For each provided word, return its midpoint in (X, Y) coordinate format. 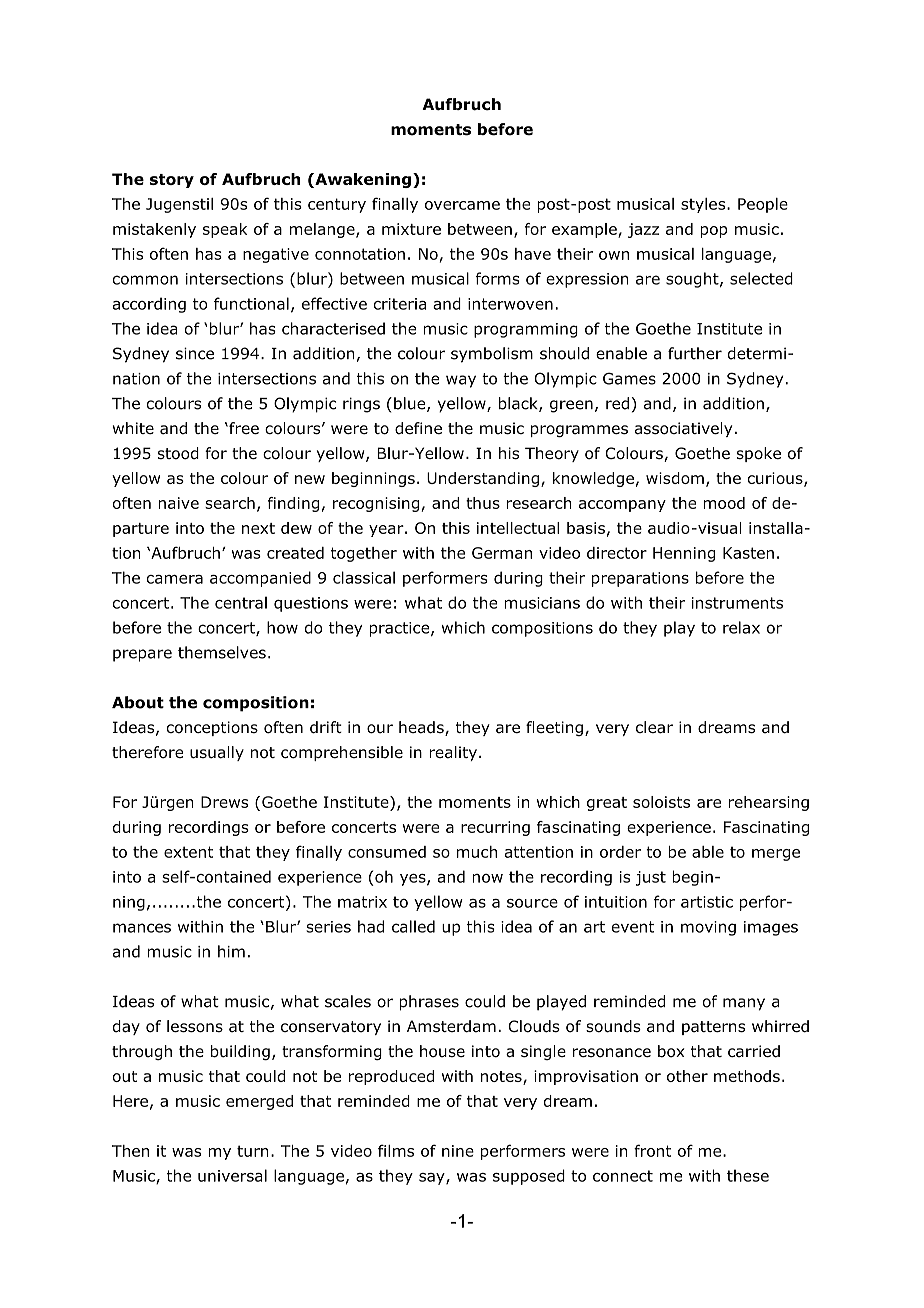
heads (422, 728)
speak (225, 230)
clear (654, 727)
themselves (222, 652)
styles (704, 205)
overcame (462, 205)
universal (232, 1175)
